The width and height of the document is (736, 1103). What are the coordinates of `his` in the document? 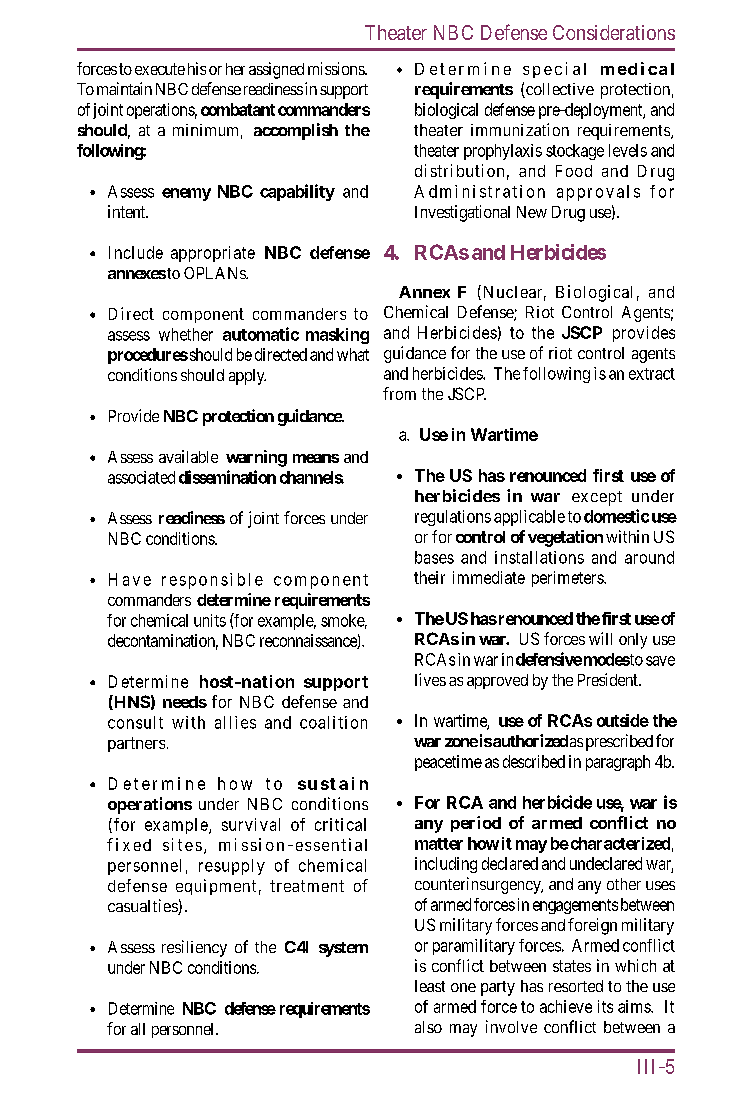 It's located at (197, 68).
